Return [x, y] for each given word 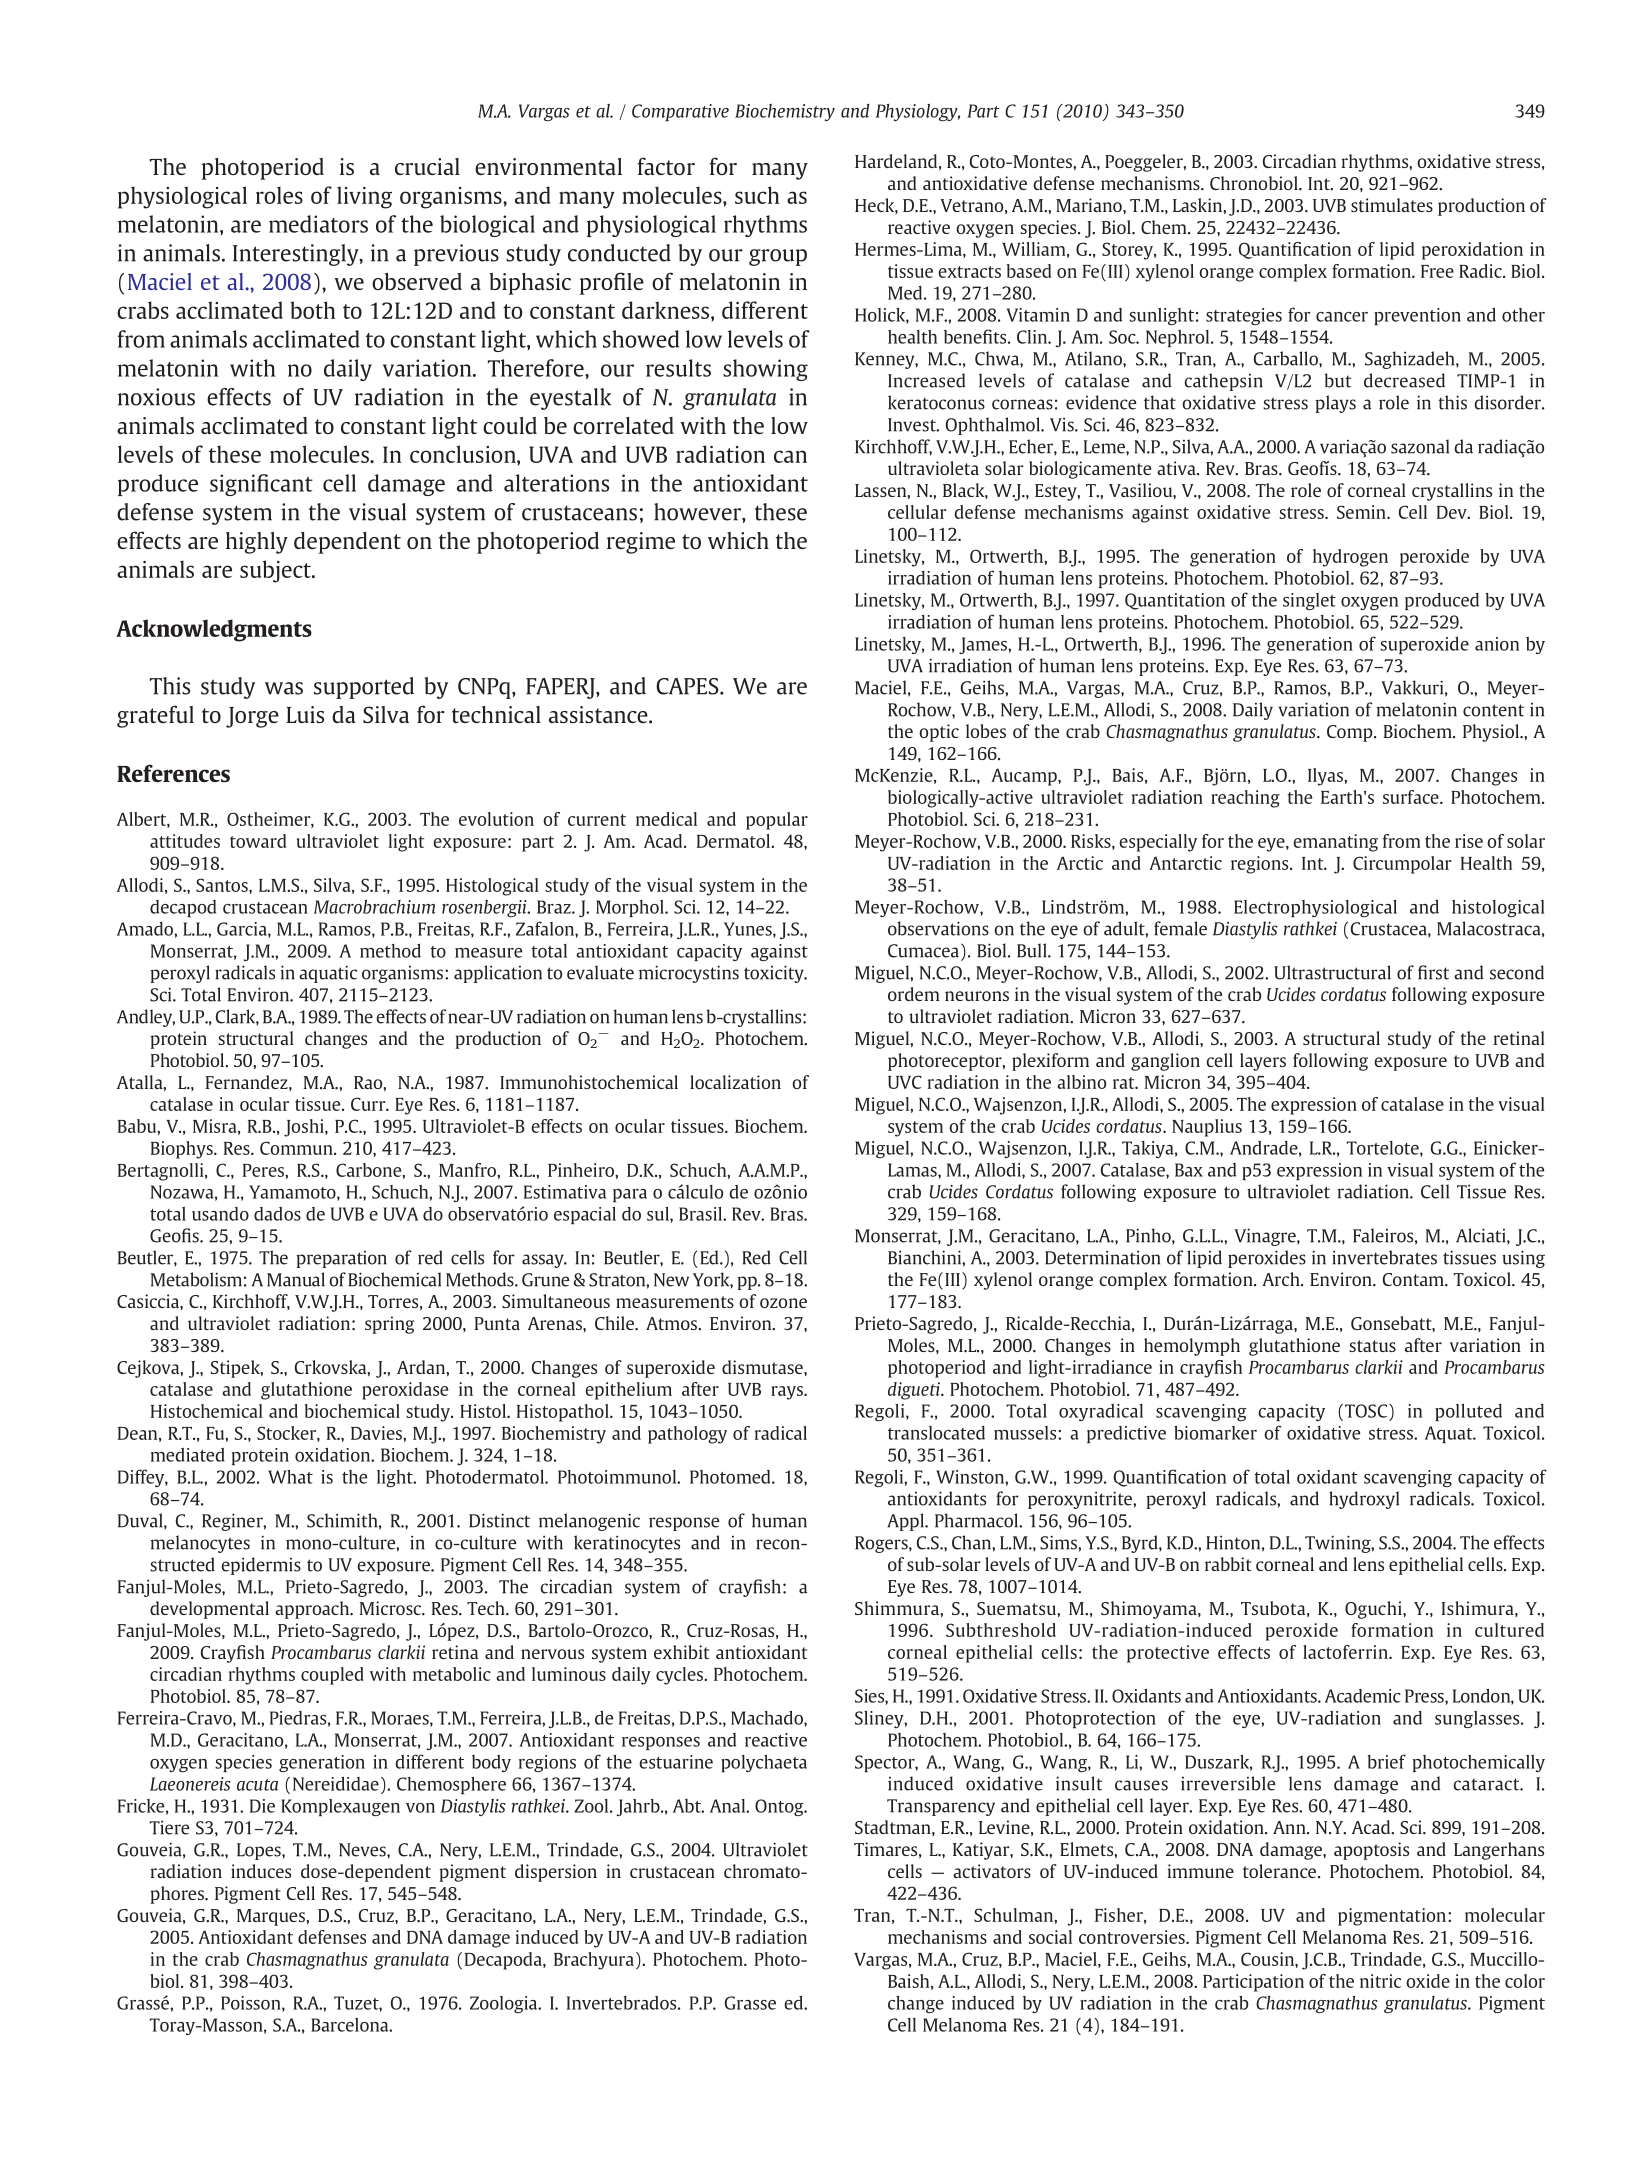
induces [261, 1871]
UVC [905, 1082]
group [778, 257]
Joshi [305, 1128]
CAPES [688, 686]
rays [788, 1393]
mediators [318, 224]
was [284, 688]
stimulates [1392, 205]
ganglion [1165, 1062]
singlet [1309, 601]
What [290, 1477]
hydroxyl [1364, 1500]
